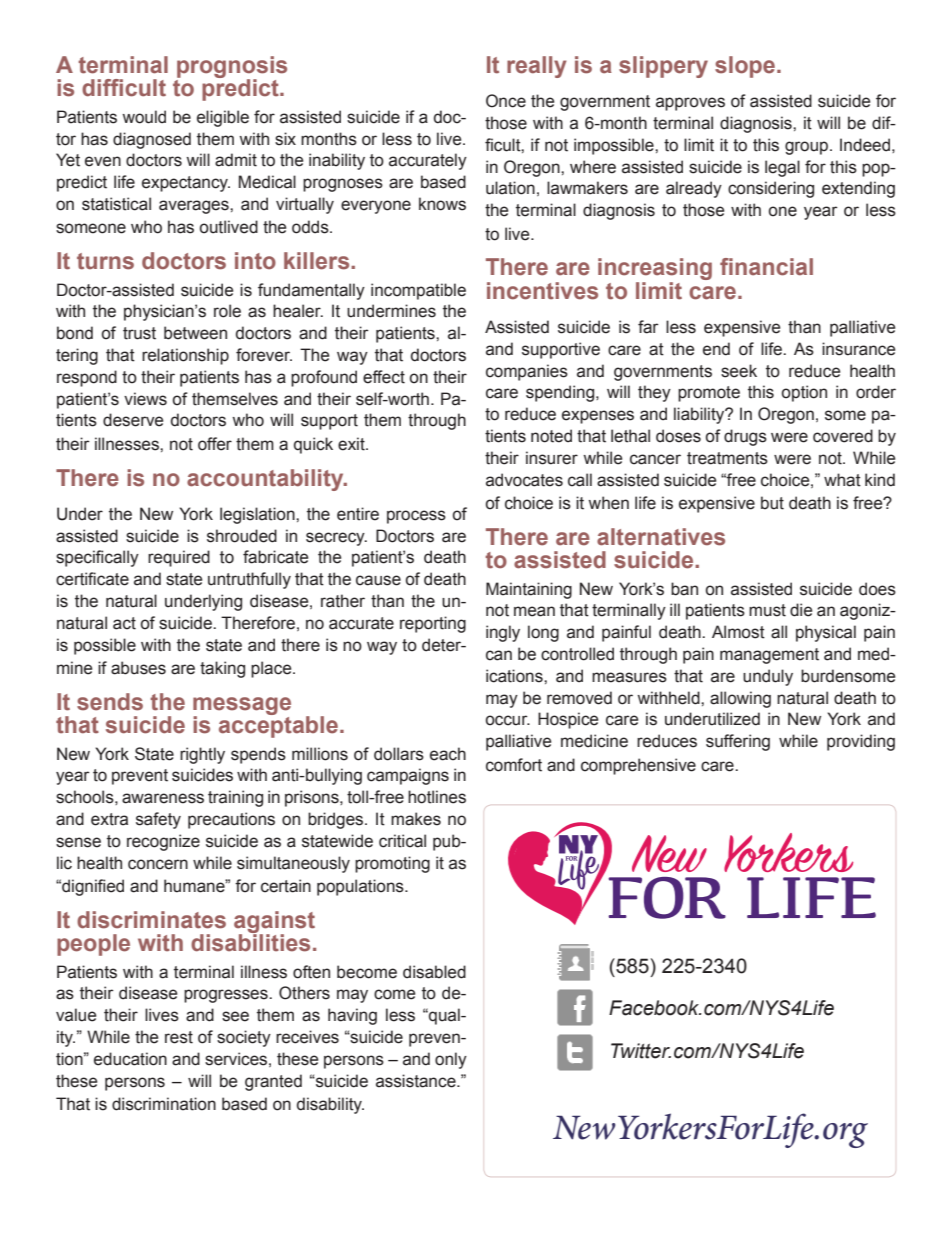  I want to click on really, so click(536, 67).
